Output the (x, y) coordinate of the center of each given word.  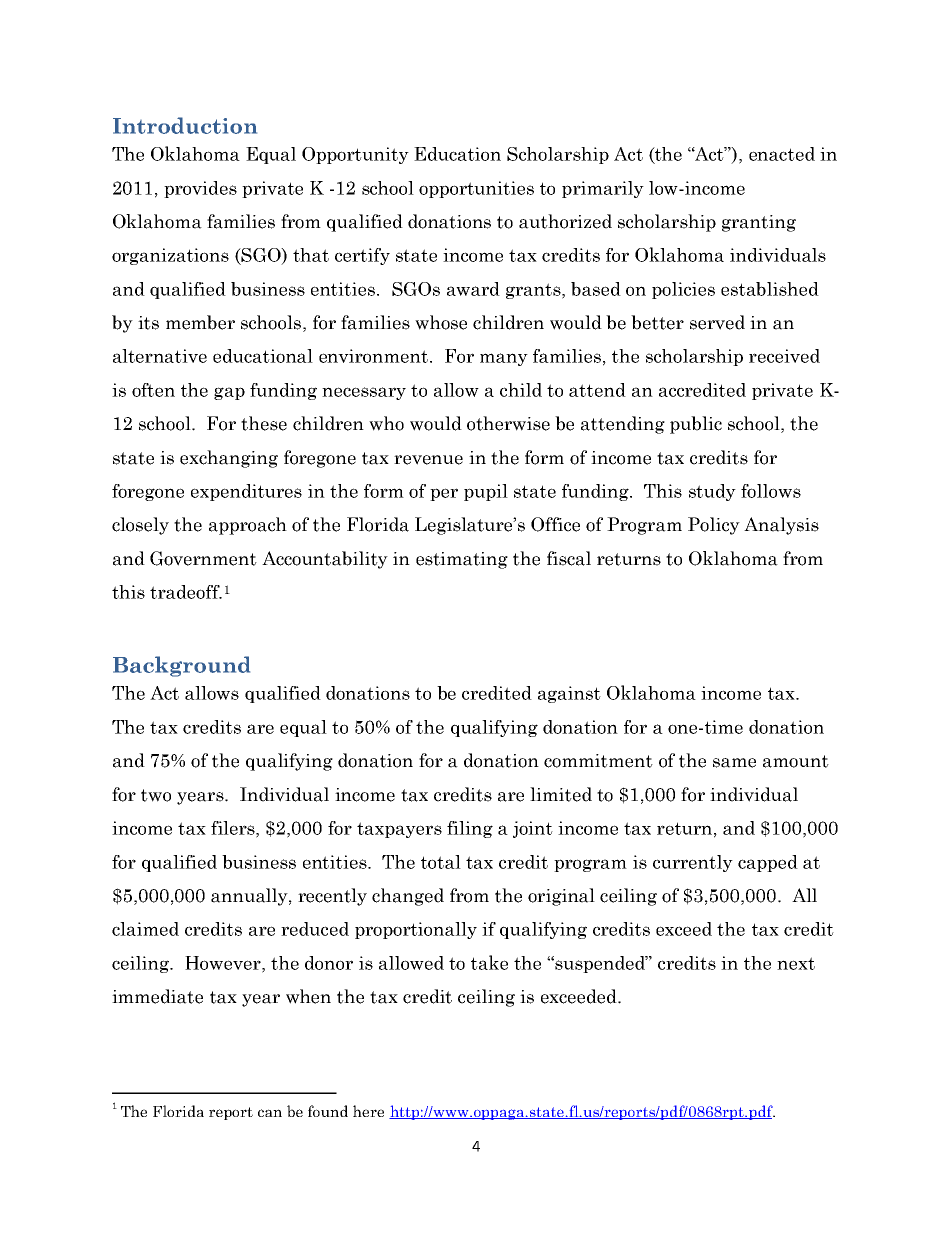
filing (470, 829)
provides (200, 189)
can (270, 1113)
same (734, 763)
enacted (782, 154)
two (156, 795)
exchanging (229, 459)
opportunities (476, 189)
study (712, 492)
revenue (428, 460)
